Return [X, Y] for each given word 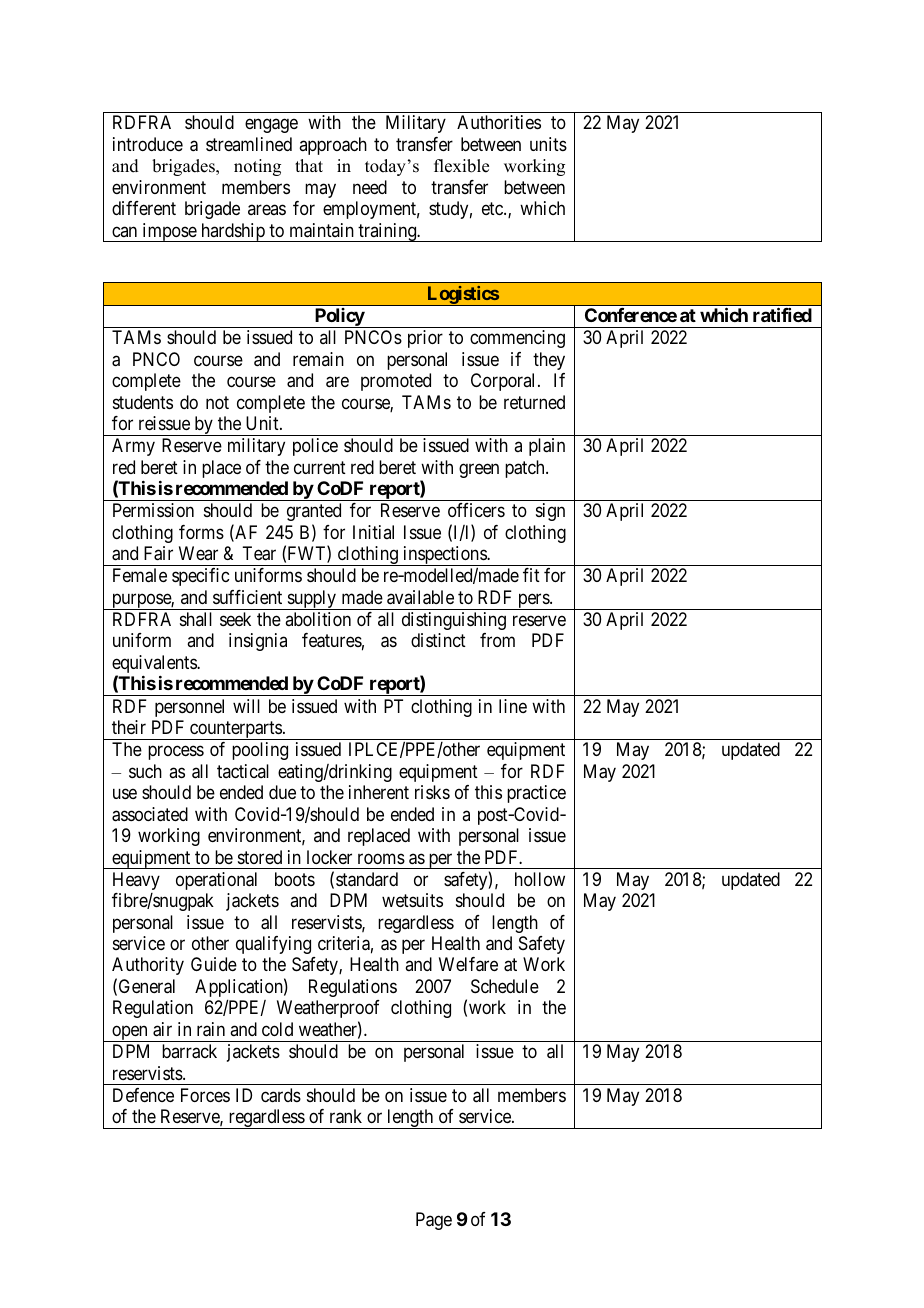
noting [257, 167]
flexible [461, 166]
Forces [205, 1095]
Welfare [468, 964]
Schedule [505, 986]
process [176, 753]
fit [531, 575]
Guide [214, 964]
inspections [444, 556]
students [143, 402]
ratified [782, 314]
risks [432, 792]
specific [200, 577]
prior [425, 339]
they [549, 361]
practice [536, 794]
